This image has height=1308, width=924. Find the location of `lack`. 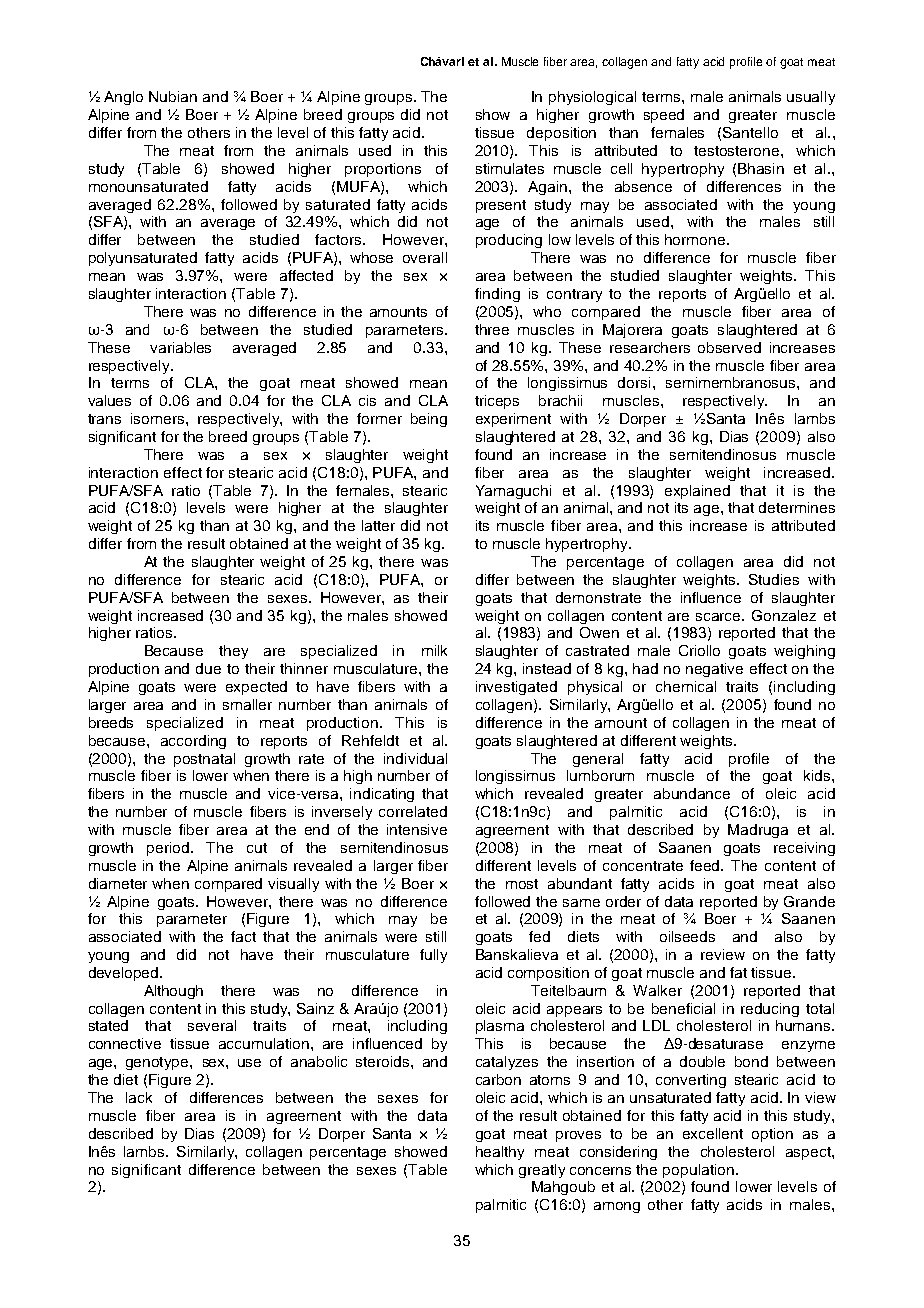

lack is located at coordinates (139, 1097).
